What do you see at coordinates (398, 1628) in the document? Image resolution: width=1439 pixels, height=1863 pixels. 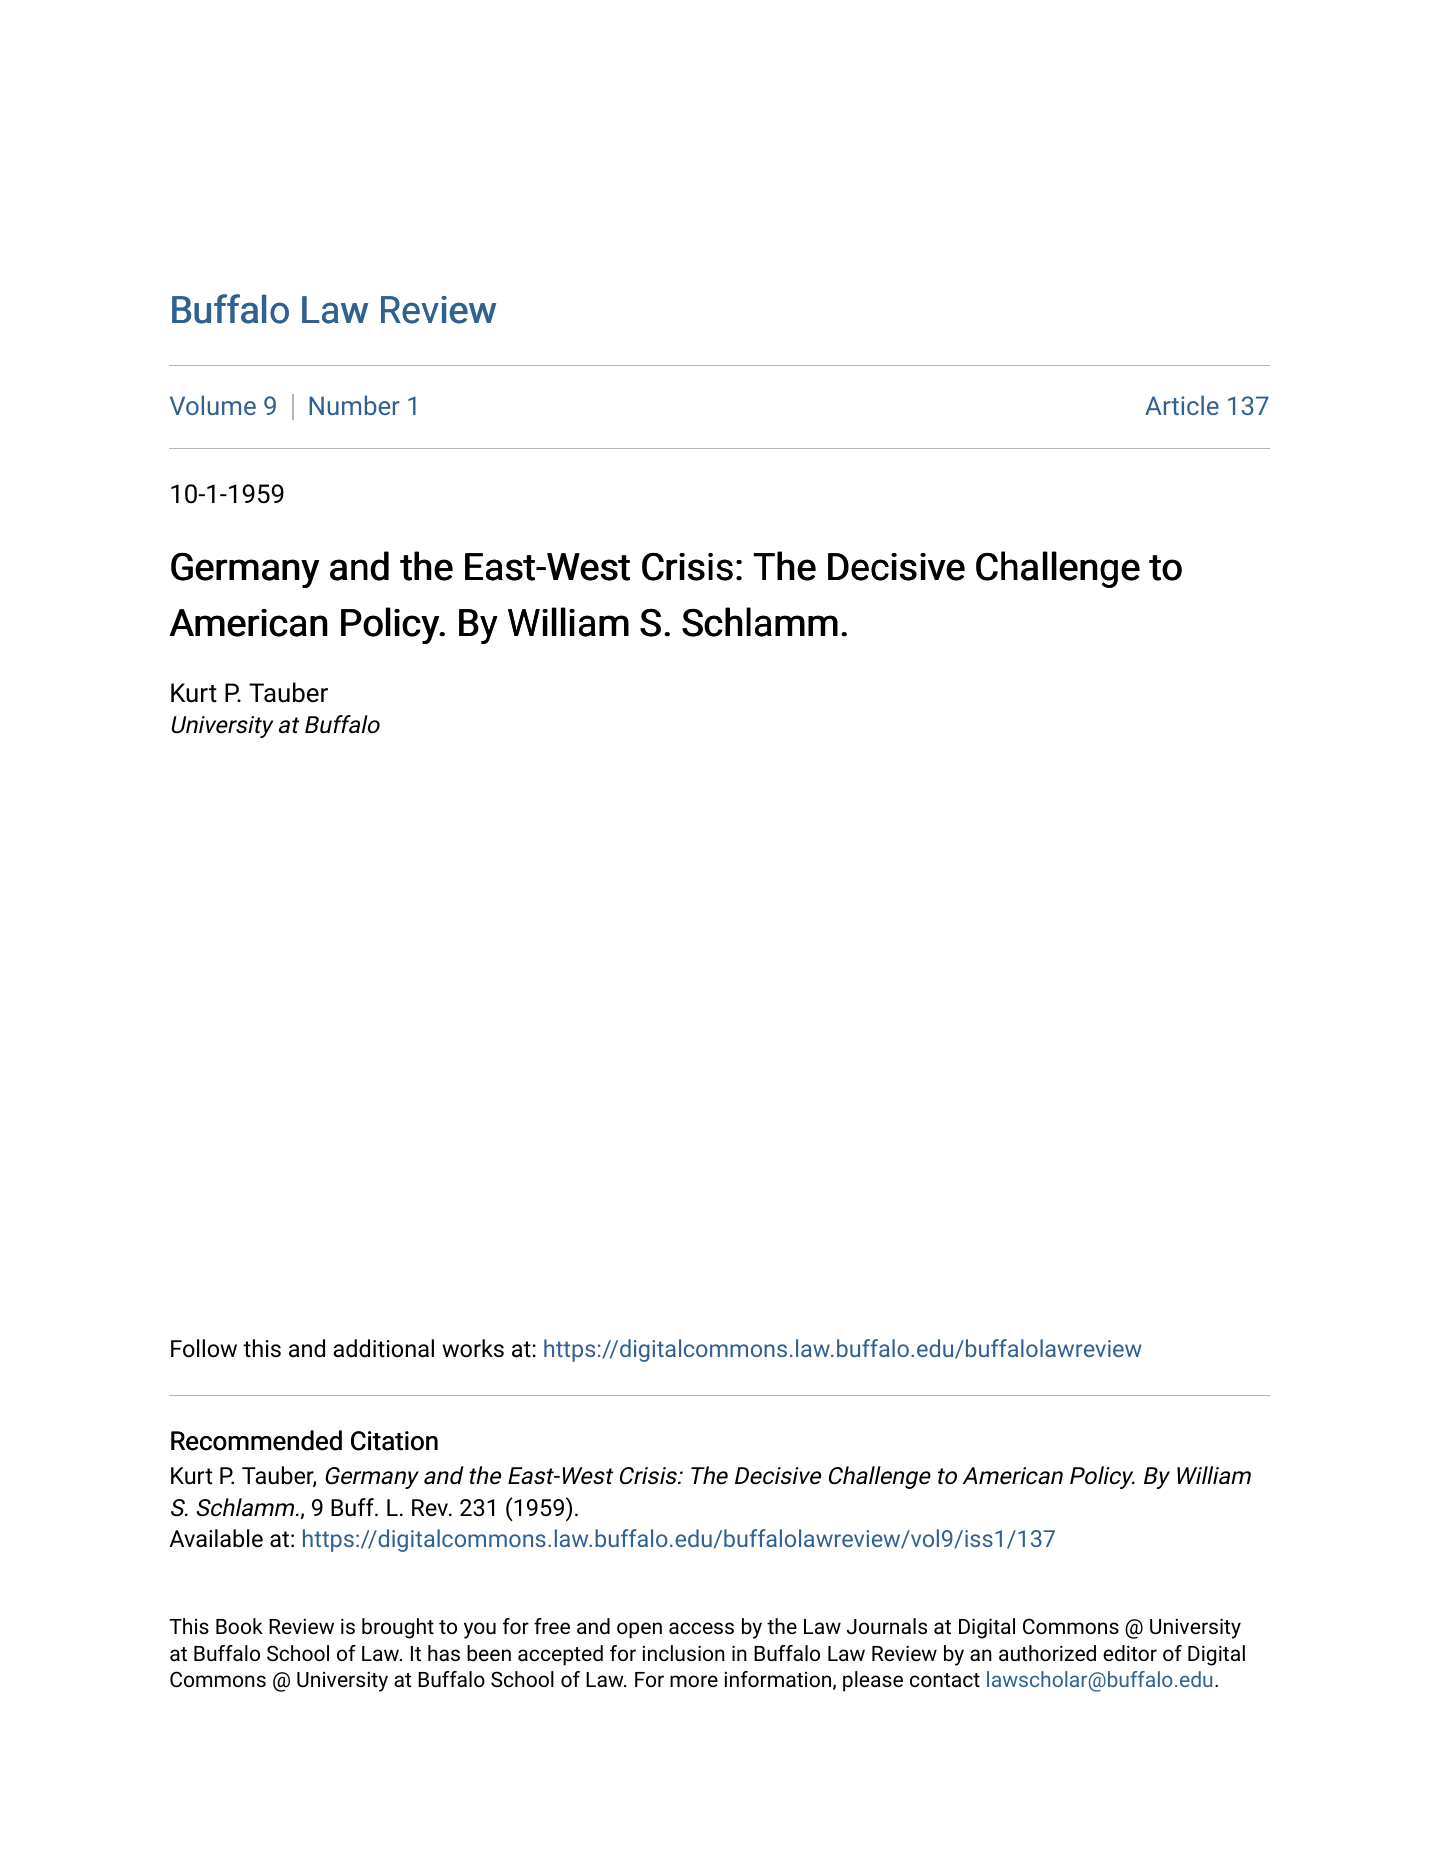 I see `brought` at bounding box center [398, 1628].
